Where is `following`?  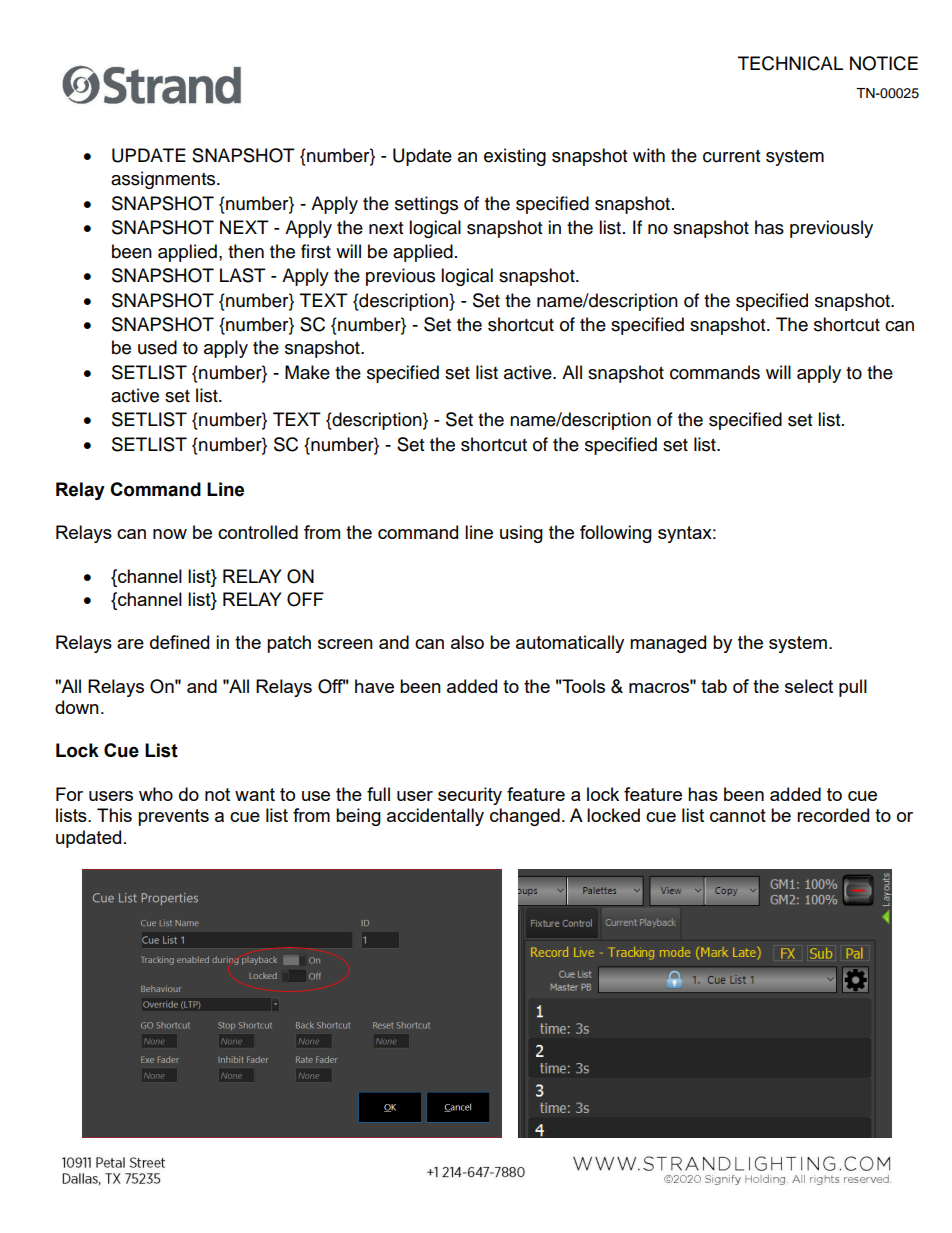 following is located at coordinates (616, 534).
